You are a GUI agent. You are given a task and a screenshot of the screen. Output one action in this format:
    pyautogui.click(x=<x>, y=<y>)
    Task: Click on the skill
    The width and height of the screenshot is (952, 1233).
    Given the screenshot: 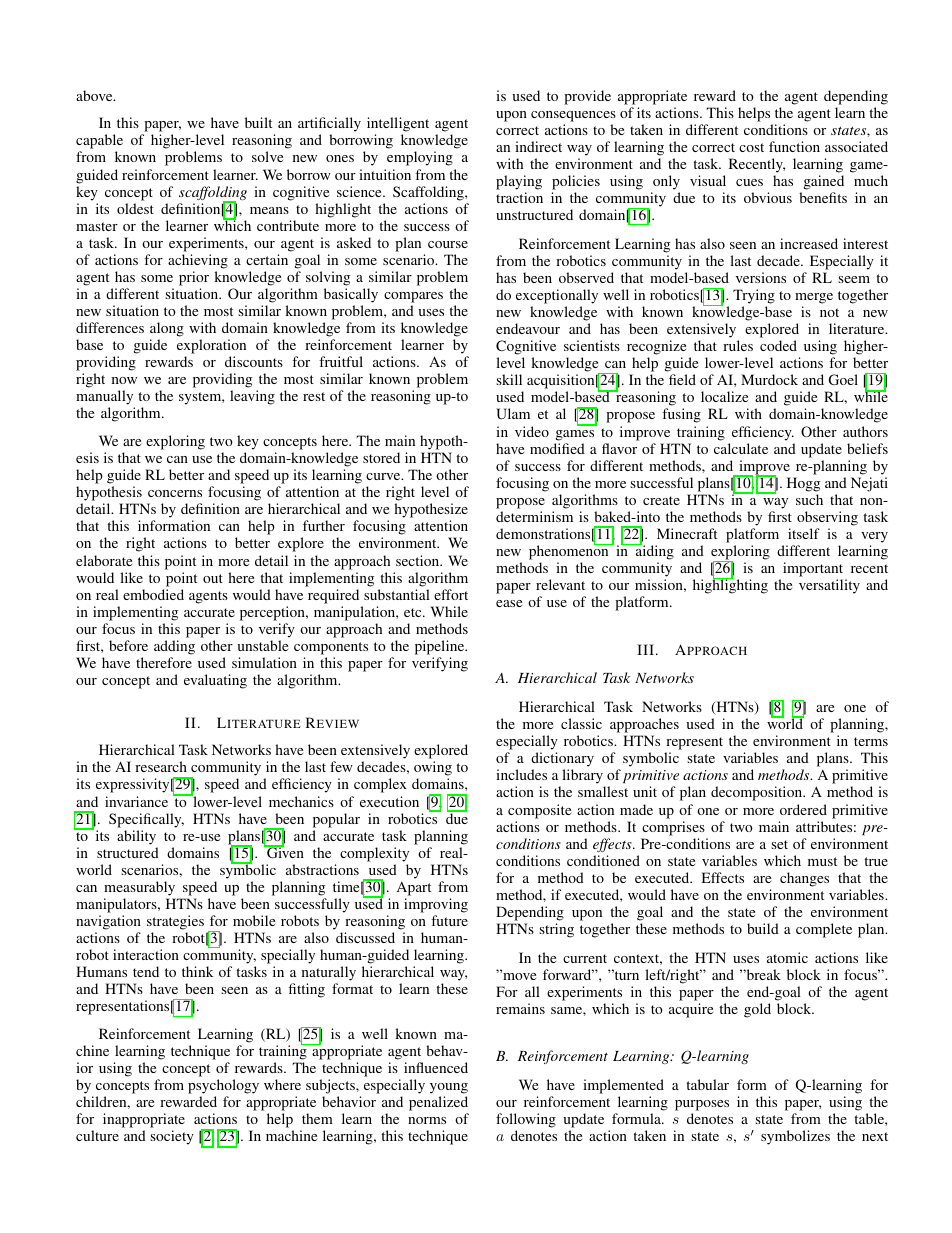 What is the action you would take?
    pyautogui.click(x=509, y=379)
